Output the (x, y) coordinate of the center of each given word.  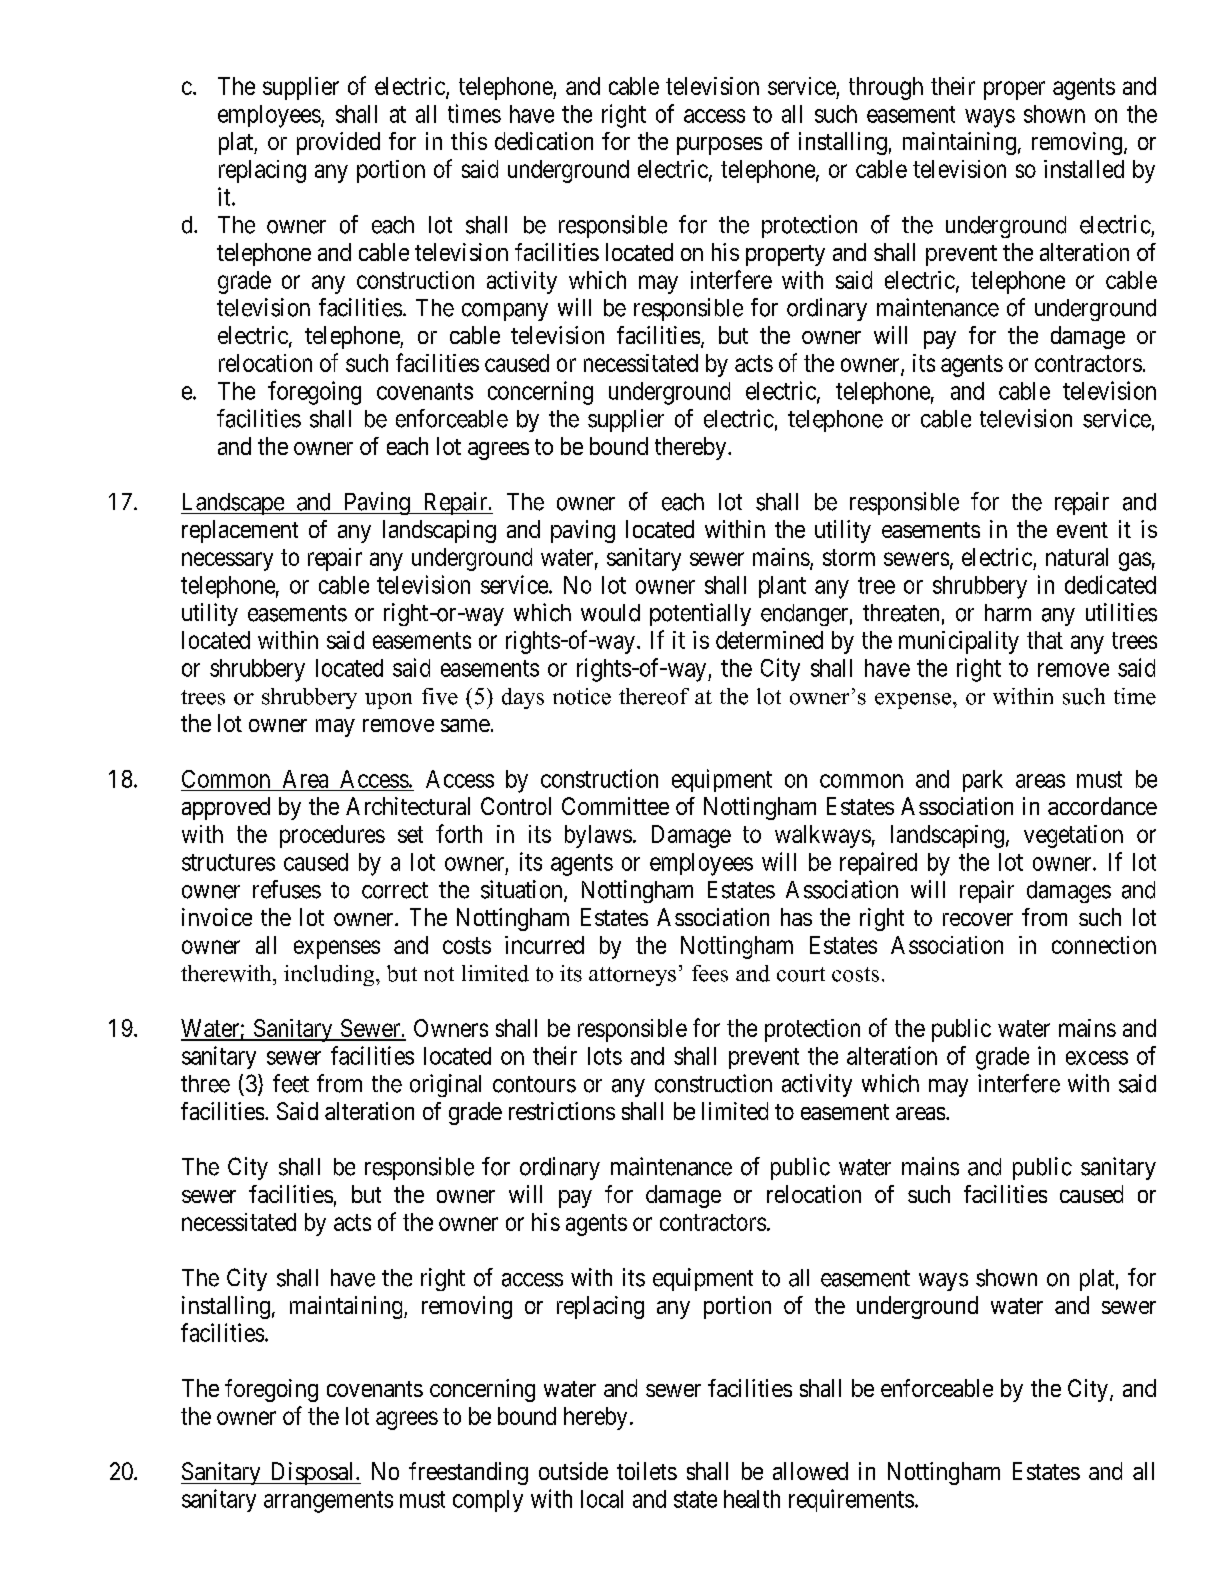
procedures (332, 836)
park (983, 781)
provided (338, 143)
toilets (647, 1471)
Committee (615, 806)
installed (1084, 169)
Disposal (312, 1473)
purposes (719, 146)
